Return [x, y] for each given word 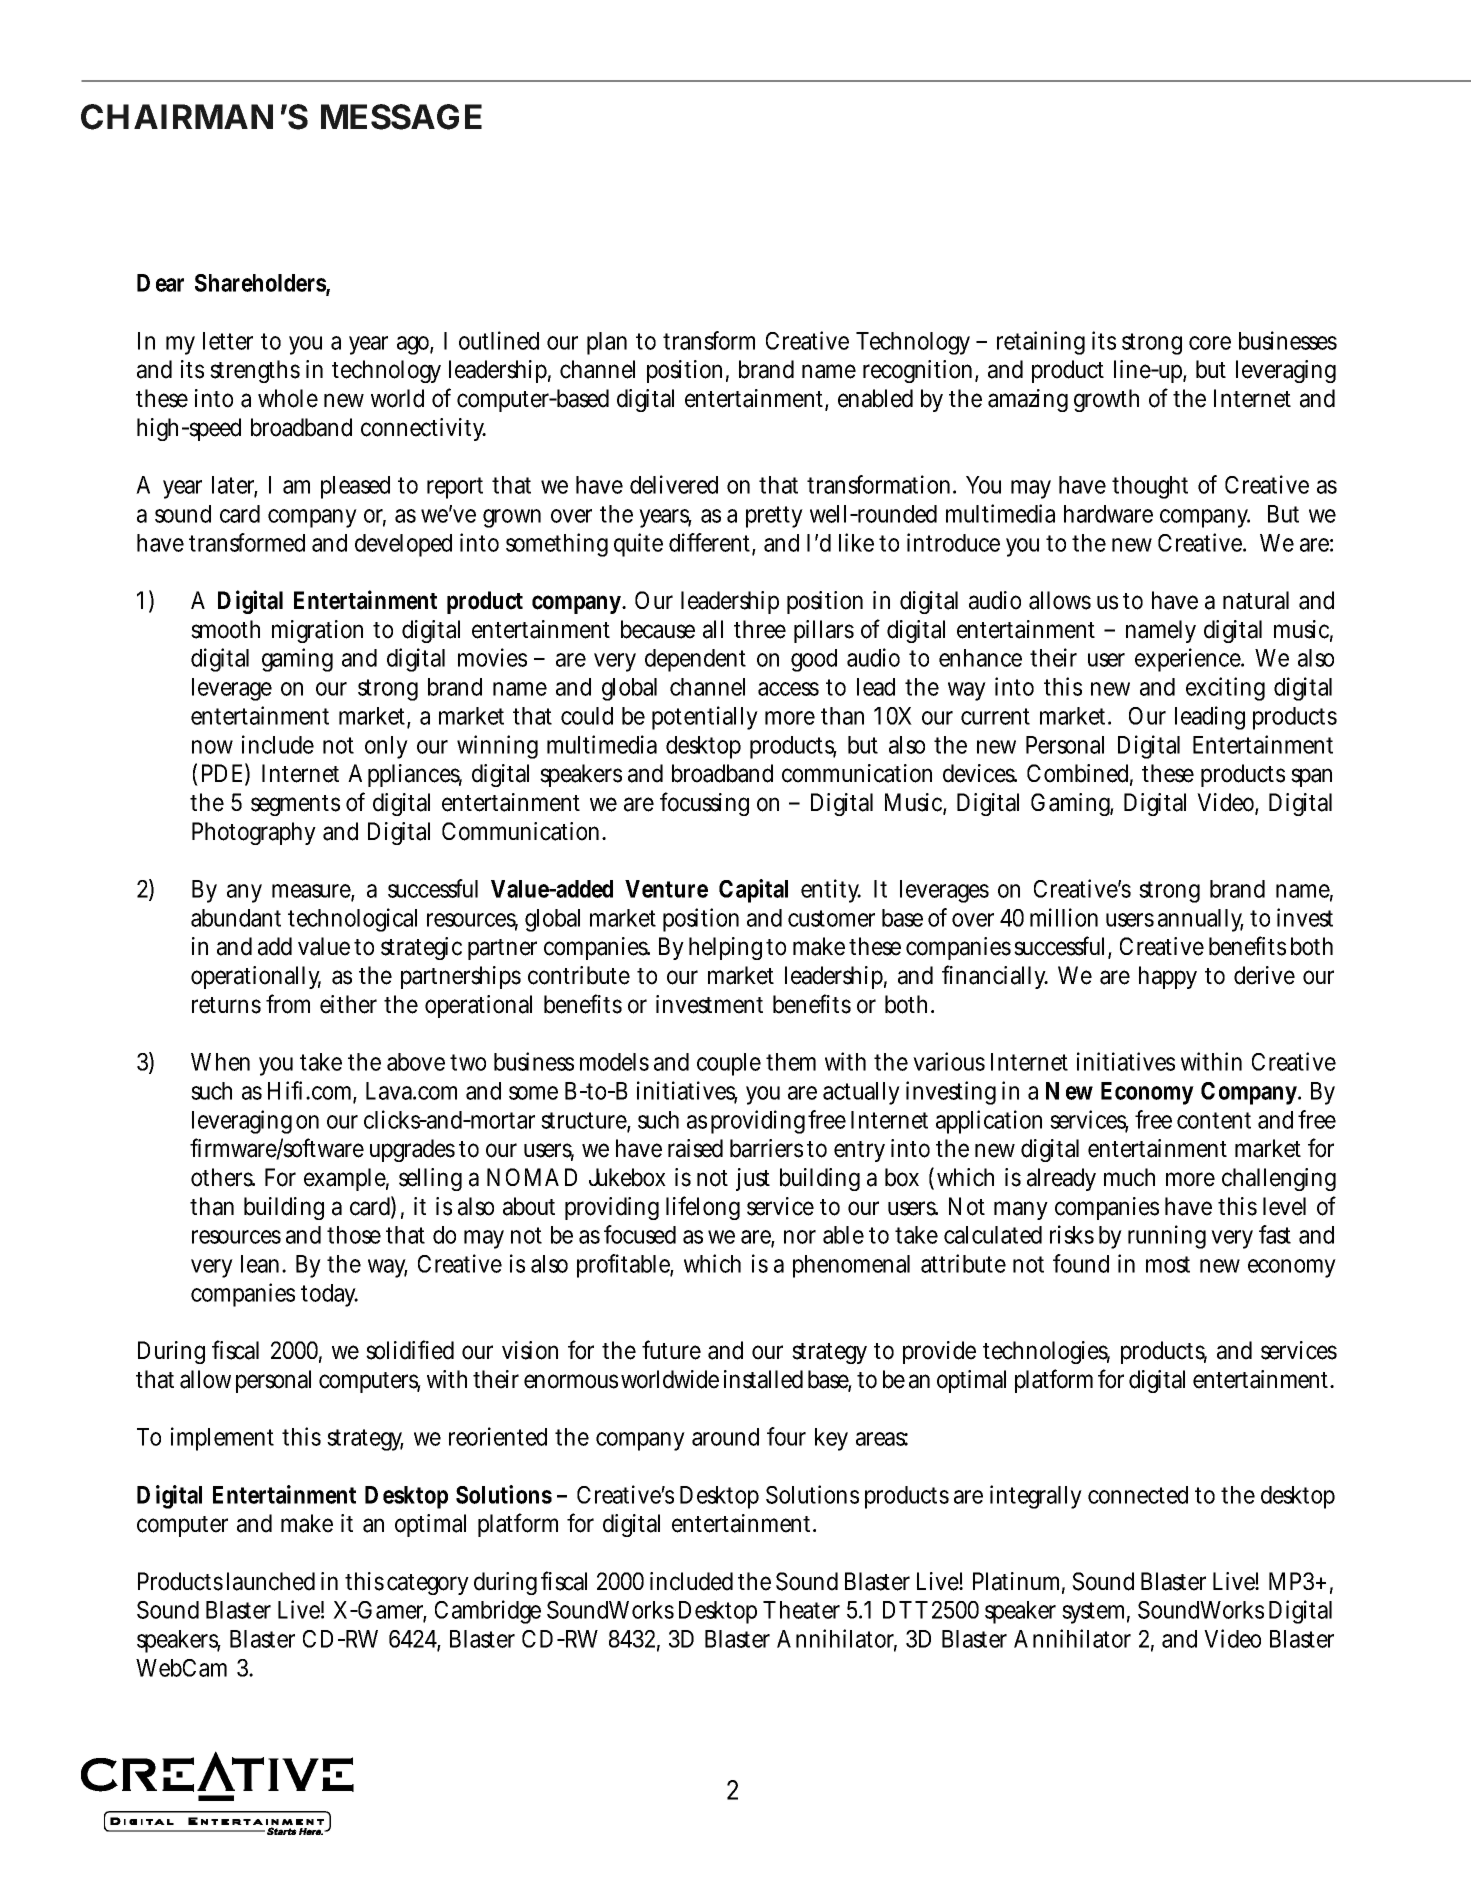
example [346, 1179]
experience [1189, 660]
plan [607, 343]
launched [271, 1581]
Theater [801, 1610]
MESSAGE [401, 117]
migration [317, 631]
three [760, 629]
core [1210, 343]
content [1214, 1120]
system [1096, 1613]
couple [729, 1064]
